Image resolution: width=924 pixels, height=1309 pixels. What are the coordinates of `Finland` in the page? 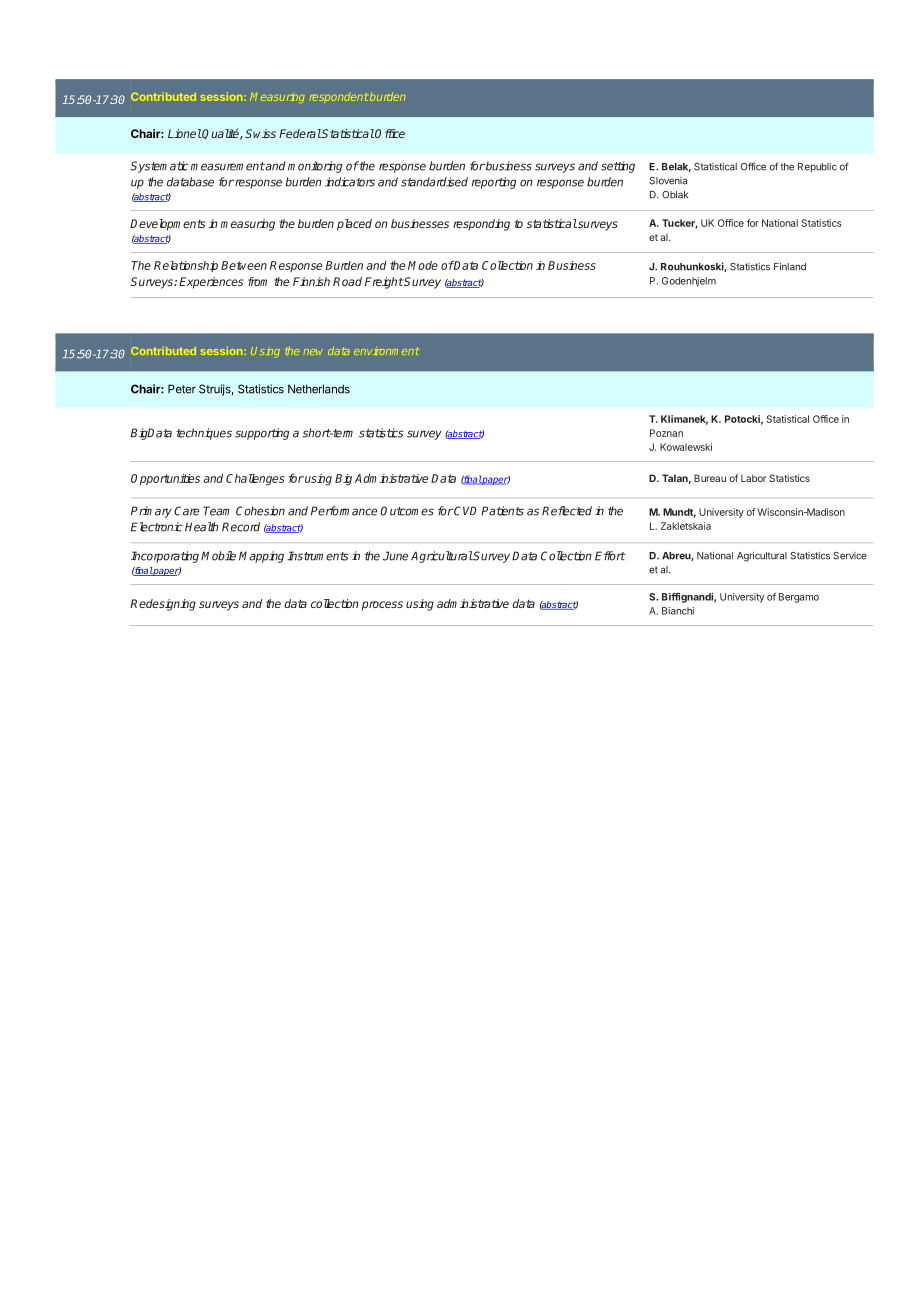 It's located at (790, 266).
